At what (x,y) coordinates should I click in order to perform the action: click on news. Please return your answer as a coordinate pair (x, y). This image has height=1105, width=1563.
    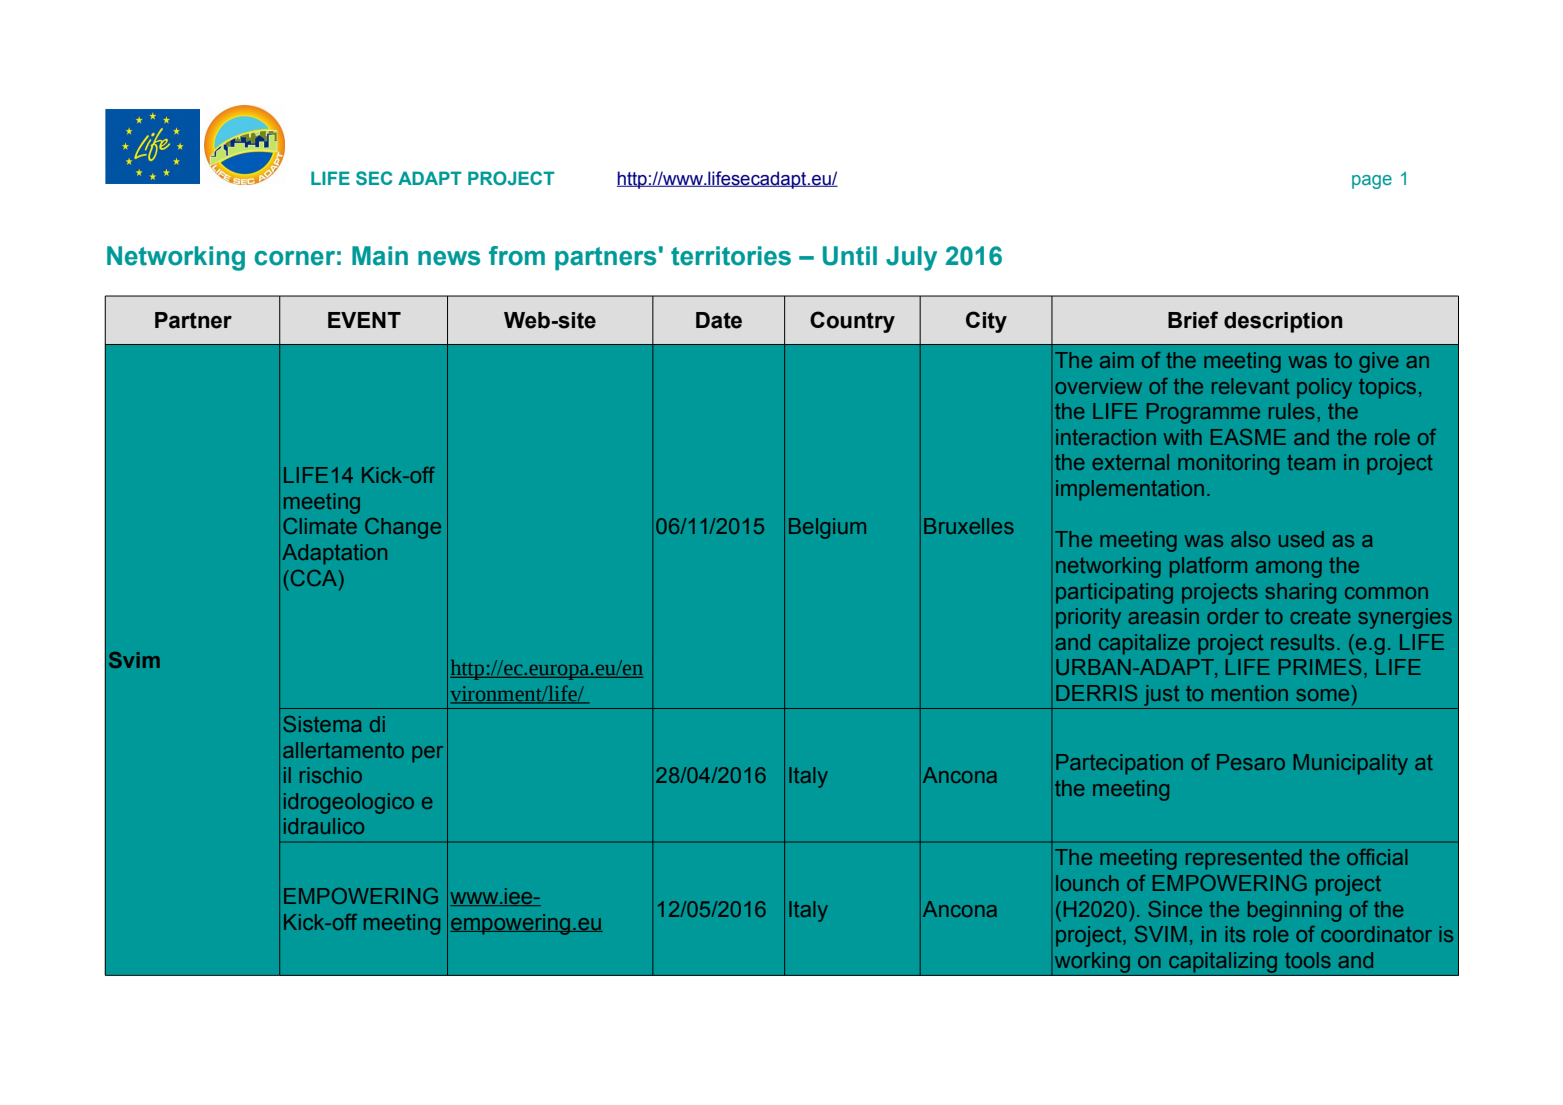
    Looking at the image, I should click on (449, 258).
